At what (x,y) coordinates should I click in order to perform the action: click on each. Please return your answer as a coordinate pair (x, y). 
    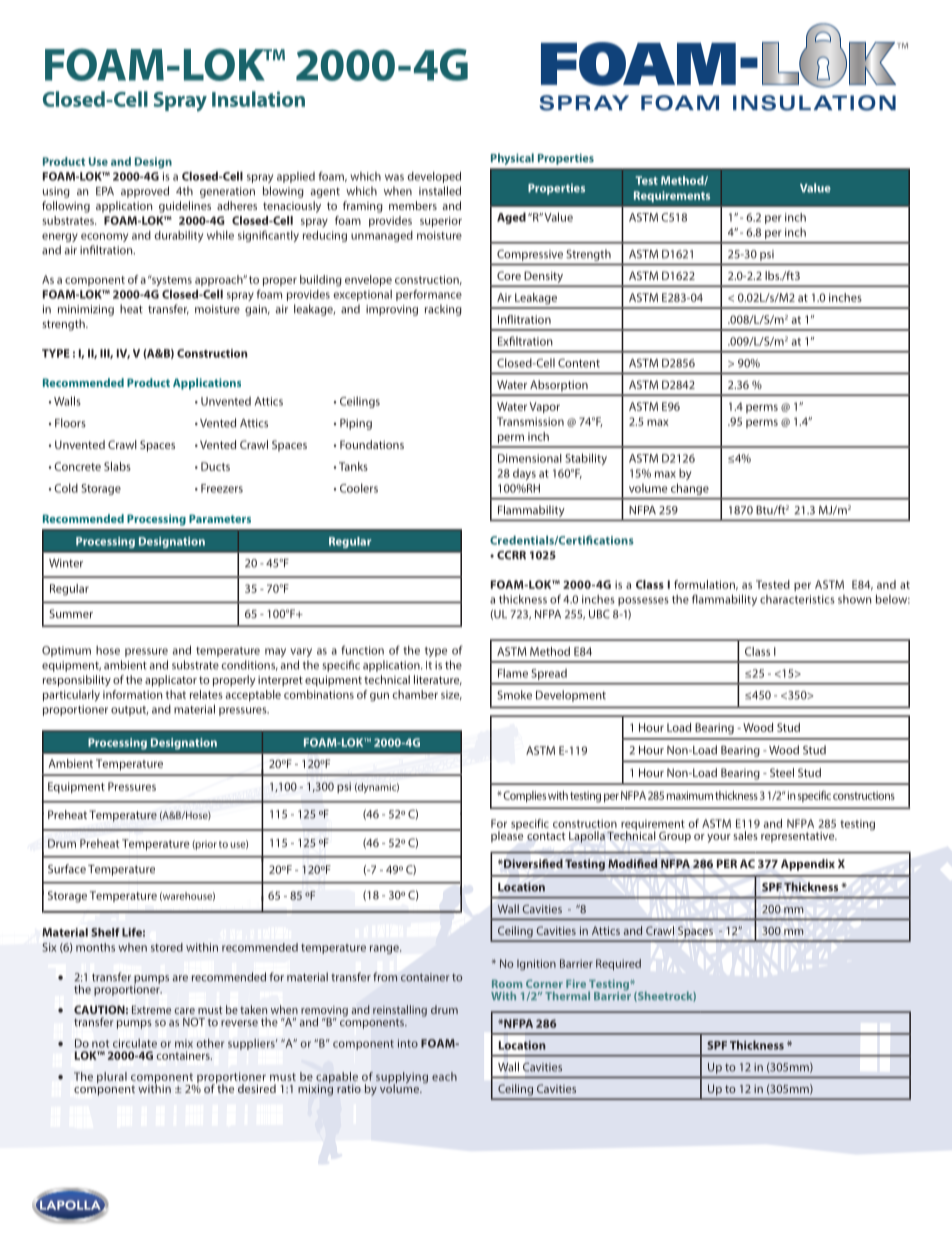
    Looking at the image, I should click on (444, 1076).
